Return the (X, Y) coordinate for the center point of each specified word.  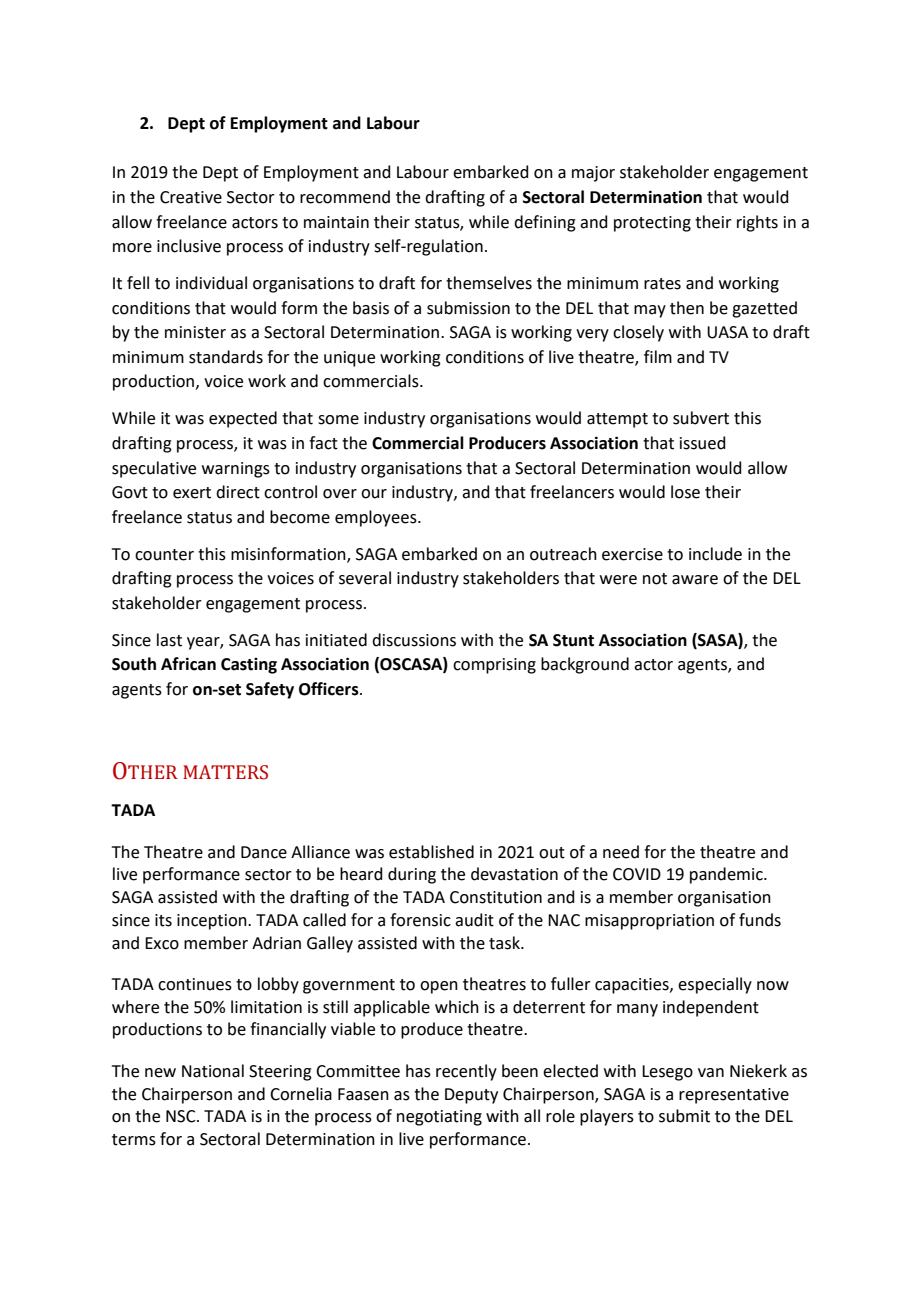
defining (545, 223)
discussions (414, 640)
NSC (182, 1116)
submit (684, 1116)
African (188, 664)
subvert (701, 418)
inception (213, 922)
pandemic (727, 875)
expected (243, 419)
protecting (652, 224)
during (412, 875)
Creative (191, 197)
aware (695, 580)
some (338, 420)
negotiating (439, 1118)
